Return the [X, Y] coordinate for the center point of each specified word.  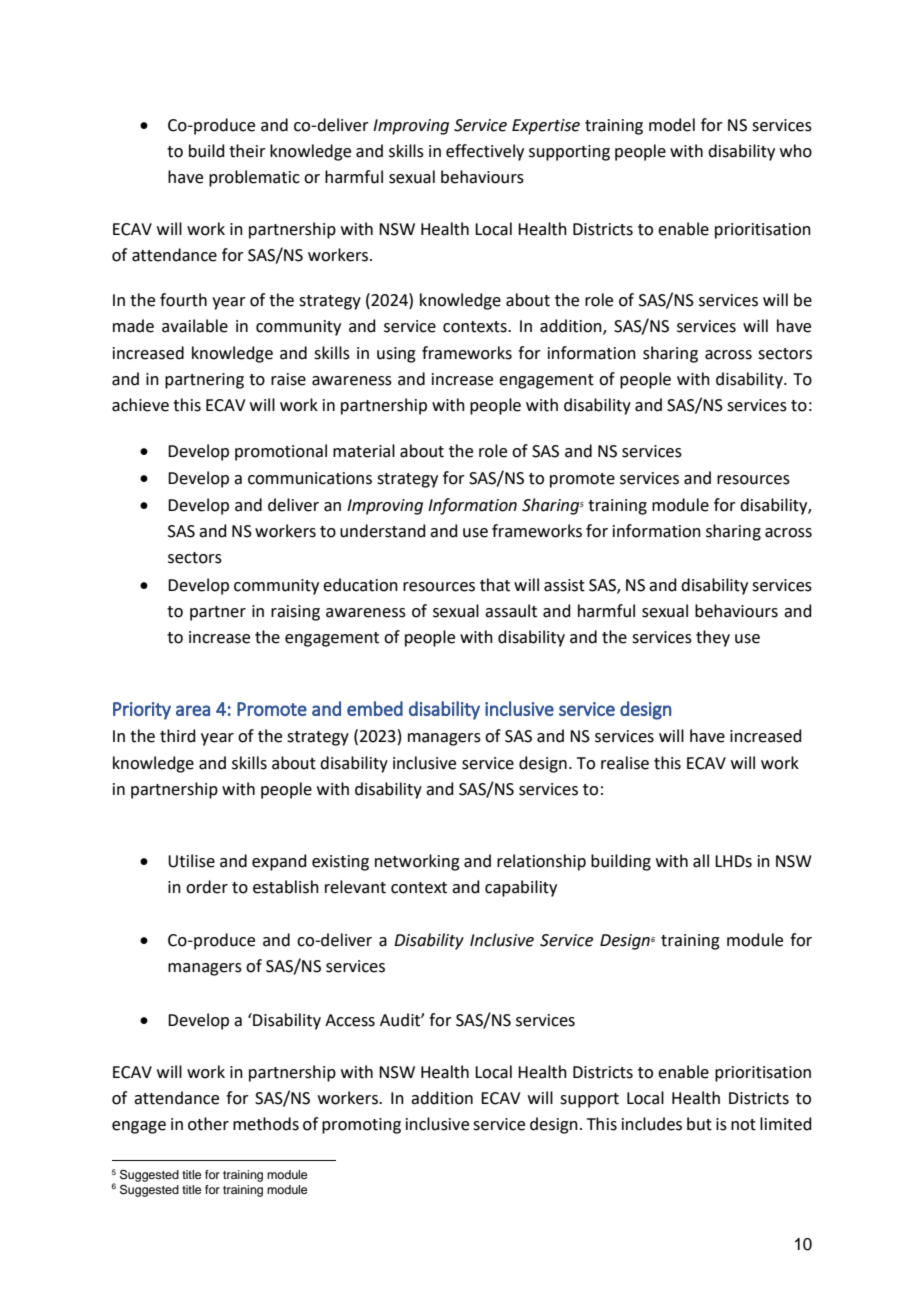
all [701, 861]
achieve [140, 405]
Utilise [191, 861]
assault [511, 611]
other [208, 1124]
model [672, 125]
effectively [485, 152]
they [713, 638]
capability [521, 888]
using [396, 355]
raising [295, 613]
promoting [361, 1126]
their [247, 151]
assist [564, 585]
